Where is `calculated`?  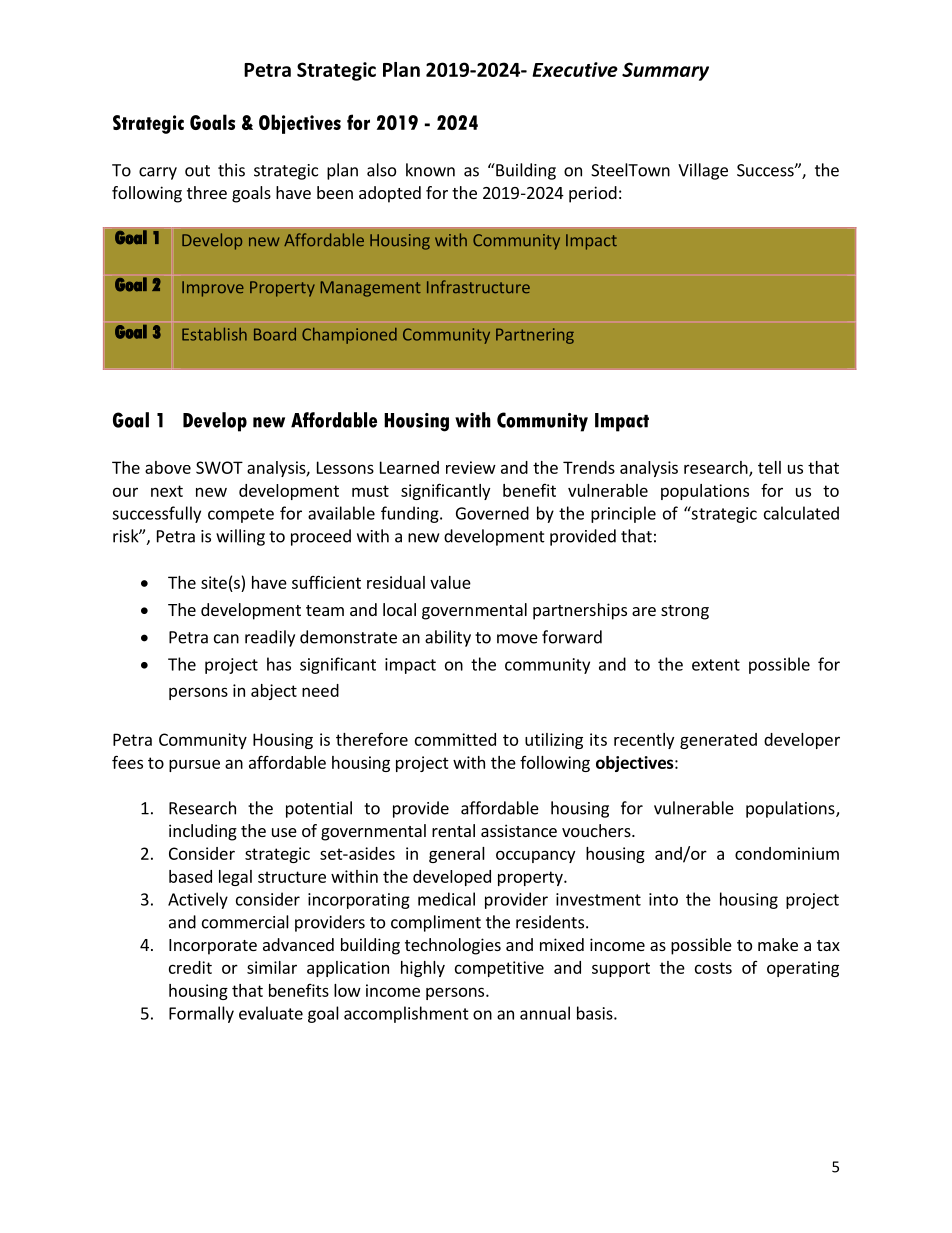 calculated is located at coordinates (801, 513).
